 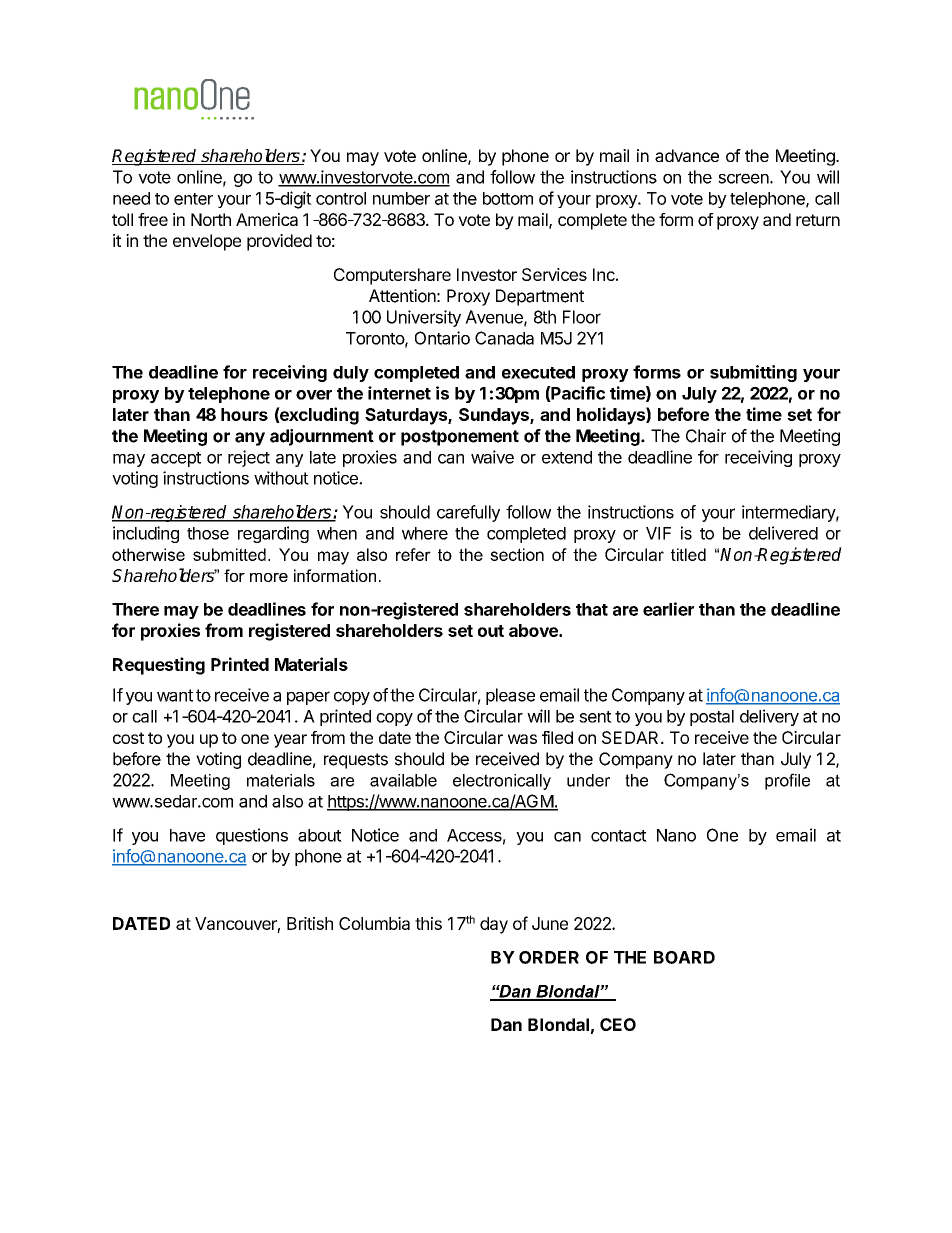 I want to click on delivered, so click(x=783, y=533).
